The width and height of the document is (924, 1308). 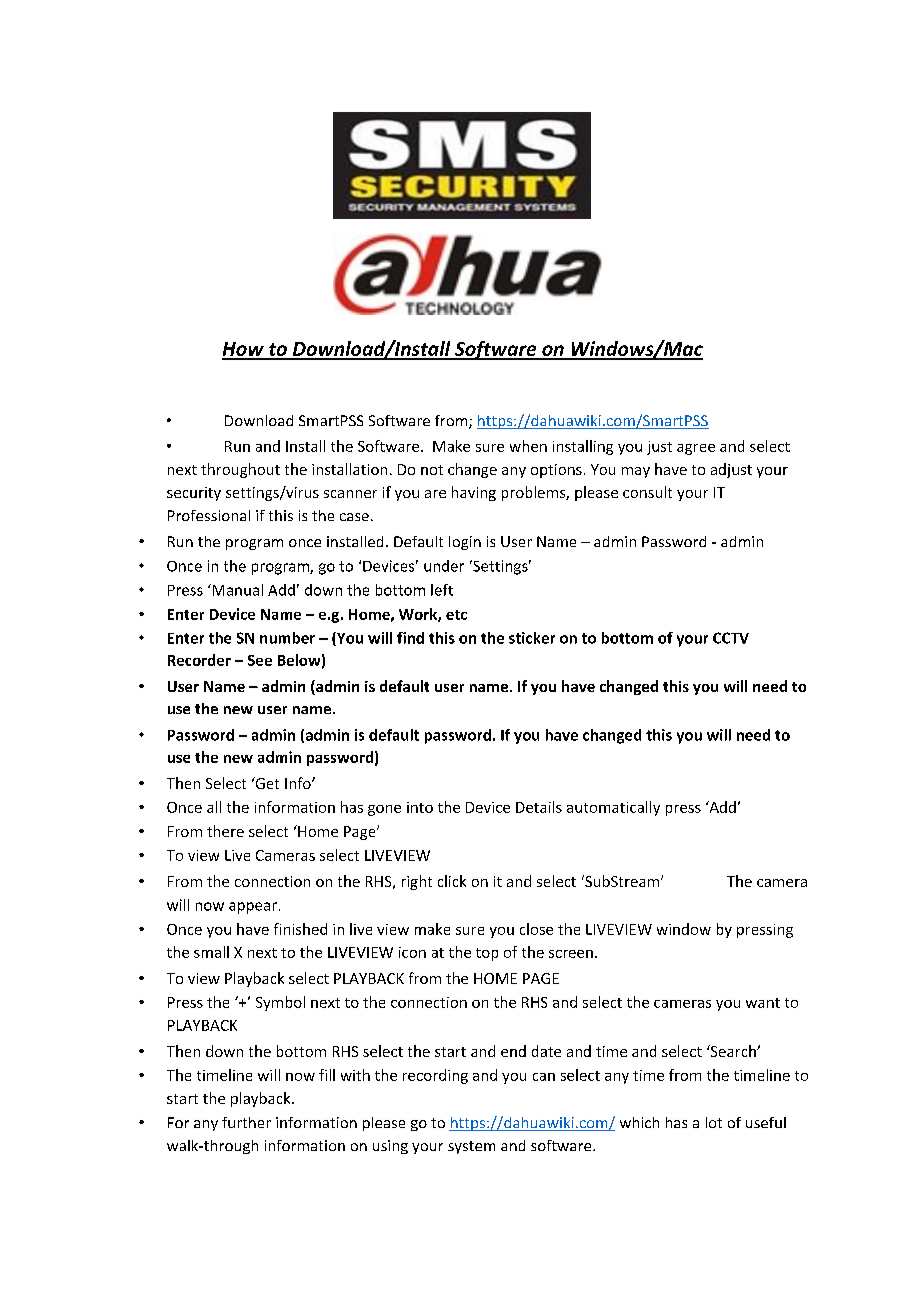 What do you see at coordinates (696, 449) in the document?
I see `agree` at bounding box center [696, 449].
